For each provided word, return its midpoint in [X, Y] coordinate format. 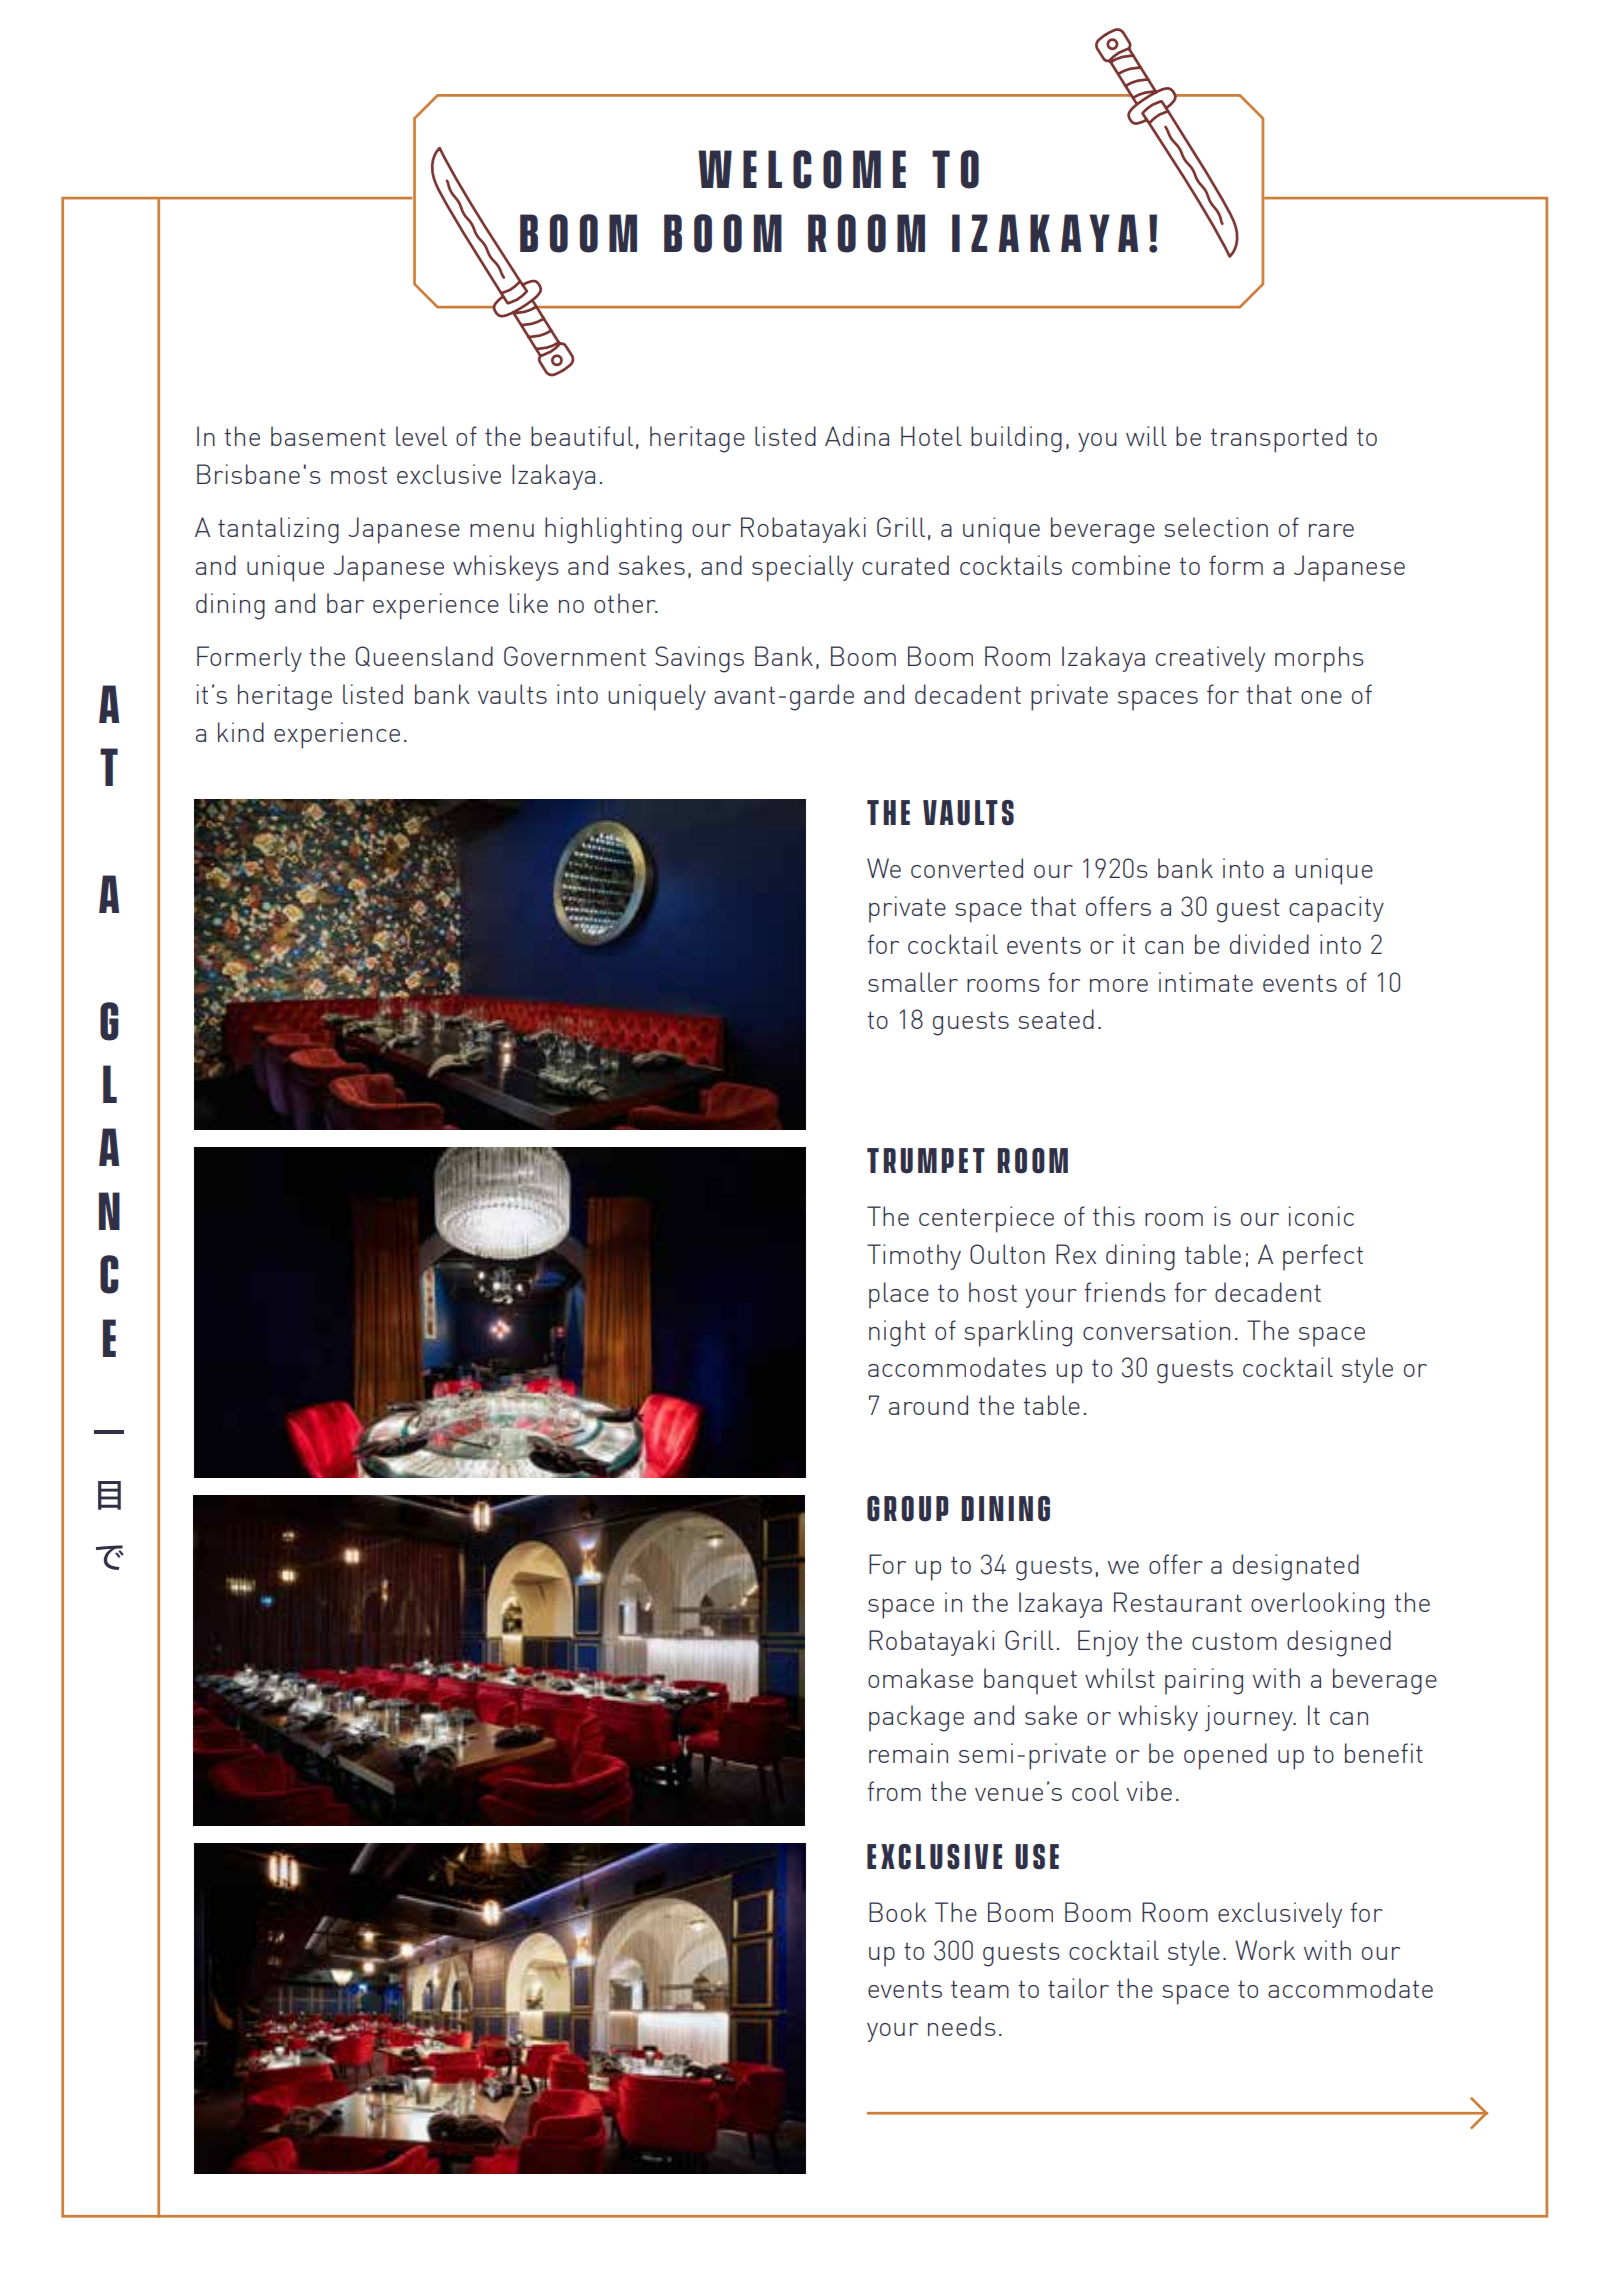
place [899, 1295]
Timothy [914, 1257]
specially [802, 568]
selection [1216, 527]
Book [898, 1912]
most [359, 475]
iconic [1321, 1216]
